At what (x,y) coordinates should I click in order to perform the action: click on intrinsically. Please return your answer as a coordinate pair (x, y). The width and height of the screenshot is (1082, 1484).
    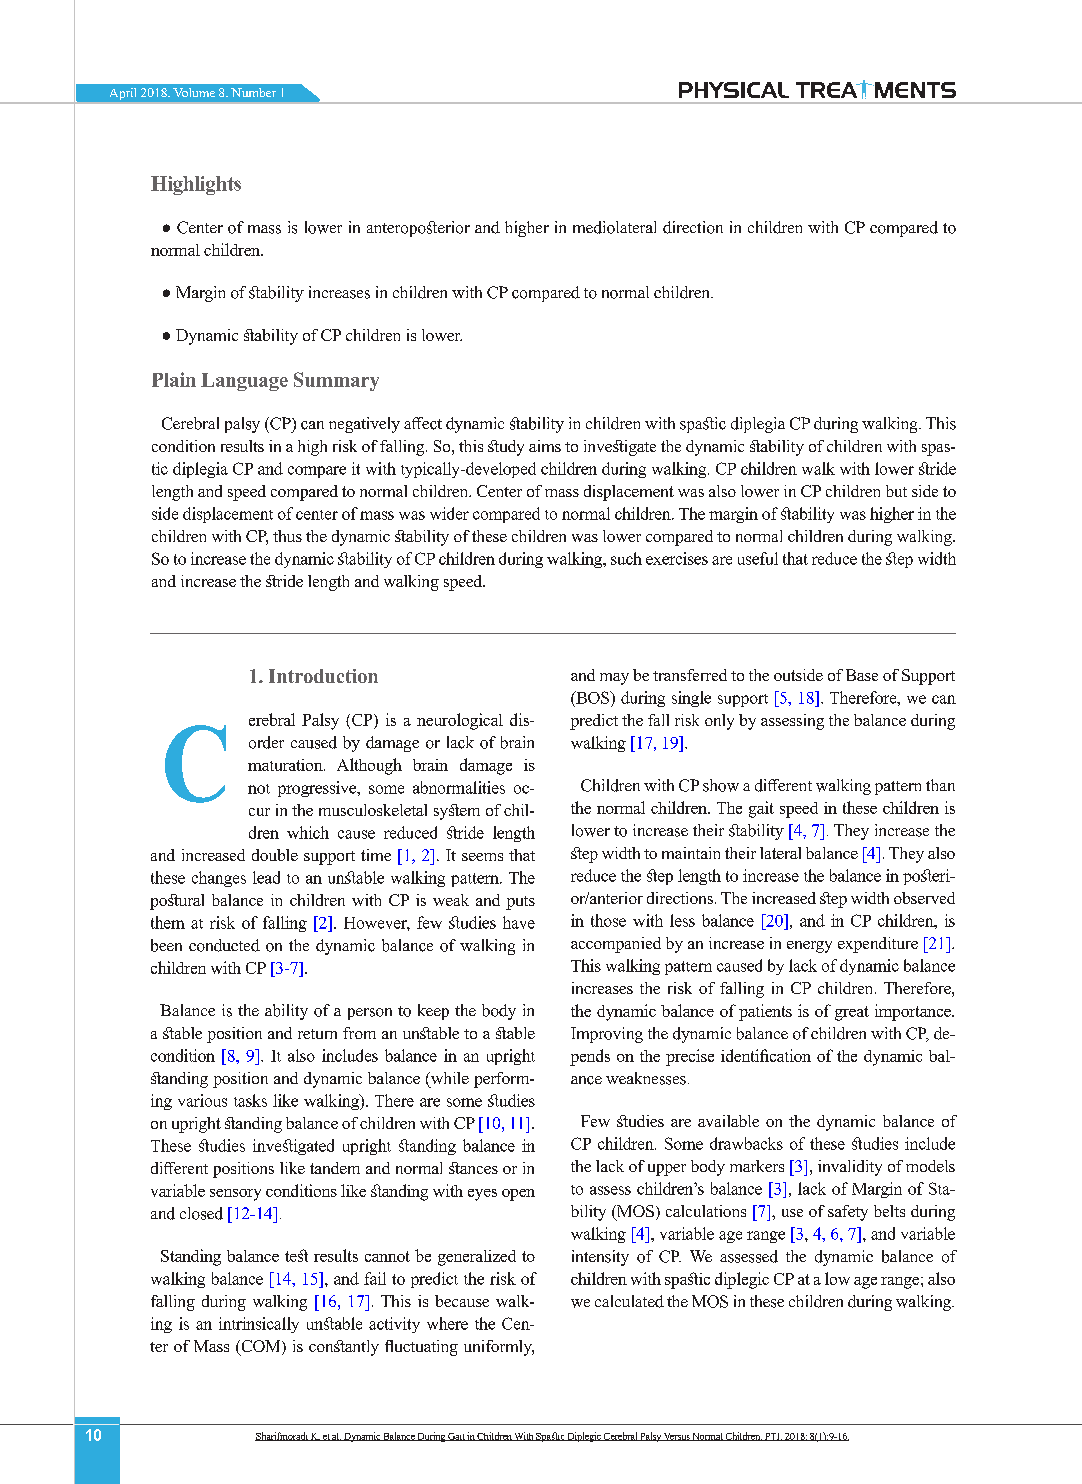
    Looking at the image, I should click on (259, 1325).
